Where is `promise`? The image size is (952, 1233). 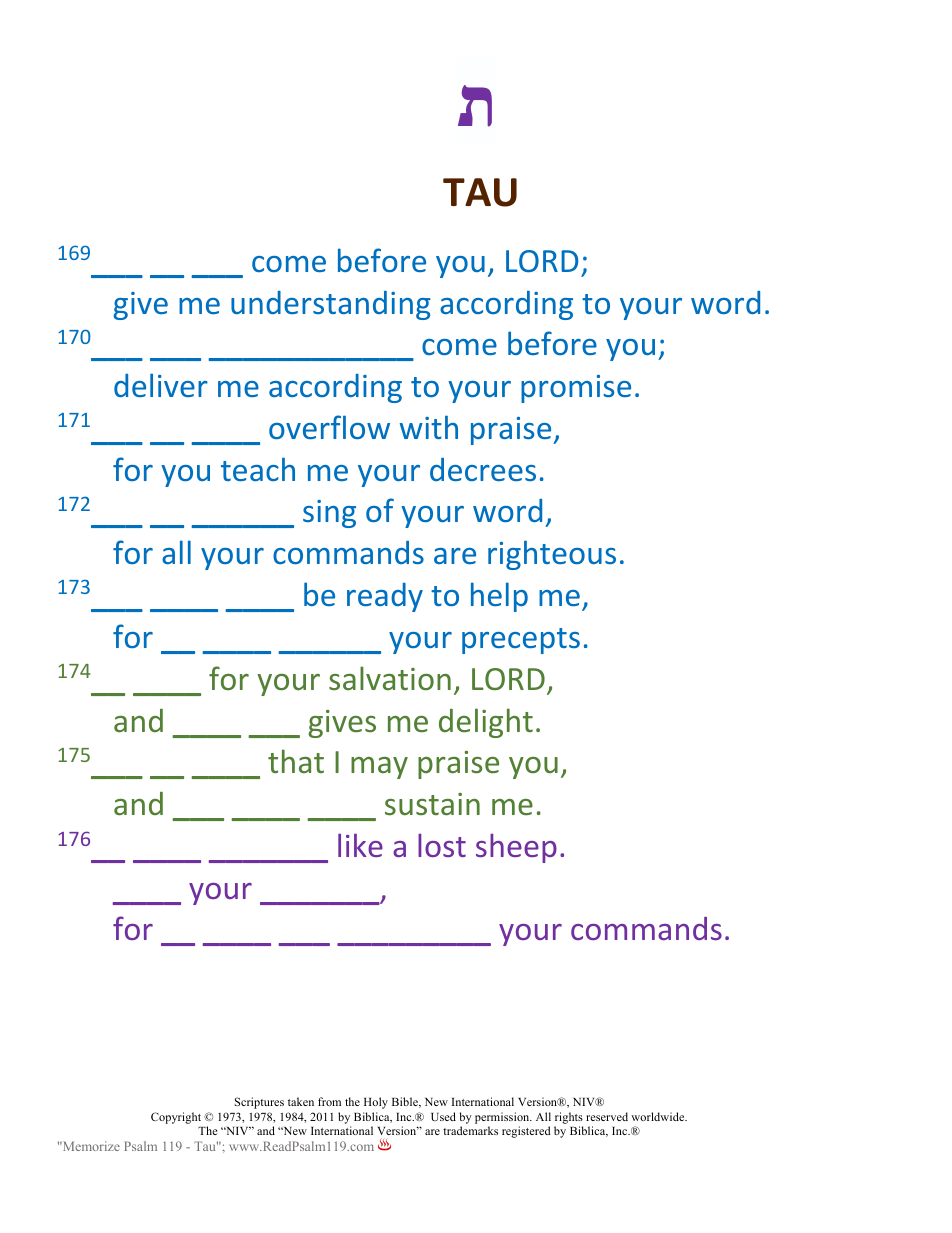 promise is located at coordinates (576, 389).
